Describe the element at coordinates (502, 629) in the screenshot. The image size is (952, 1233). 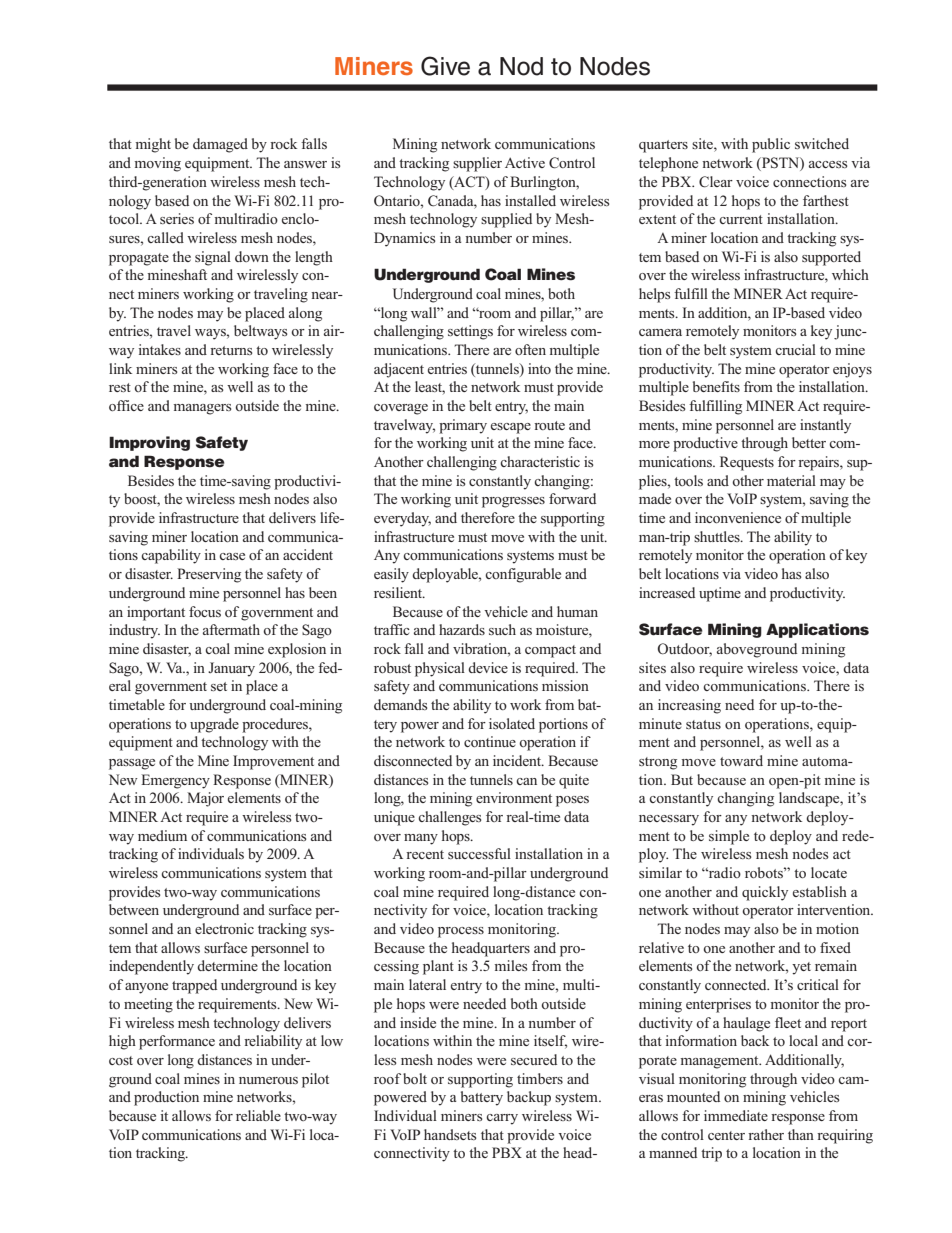
I see `such` at that location.
